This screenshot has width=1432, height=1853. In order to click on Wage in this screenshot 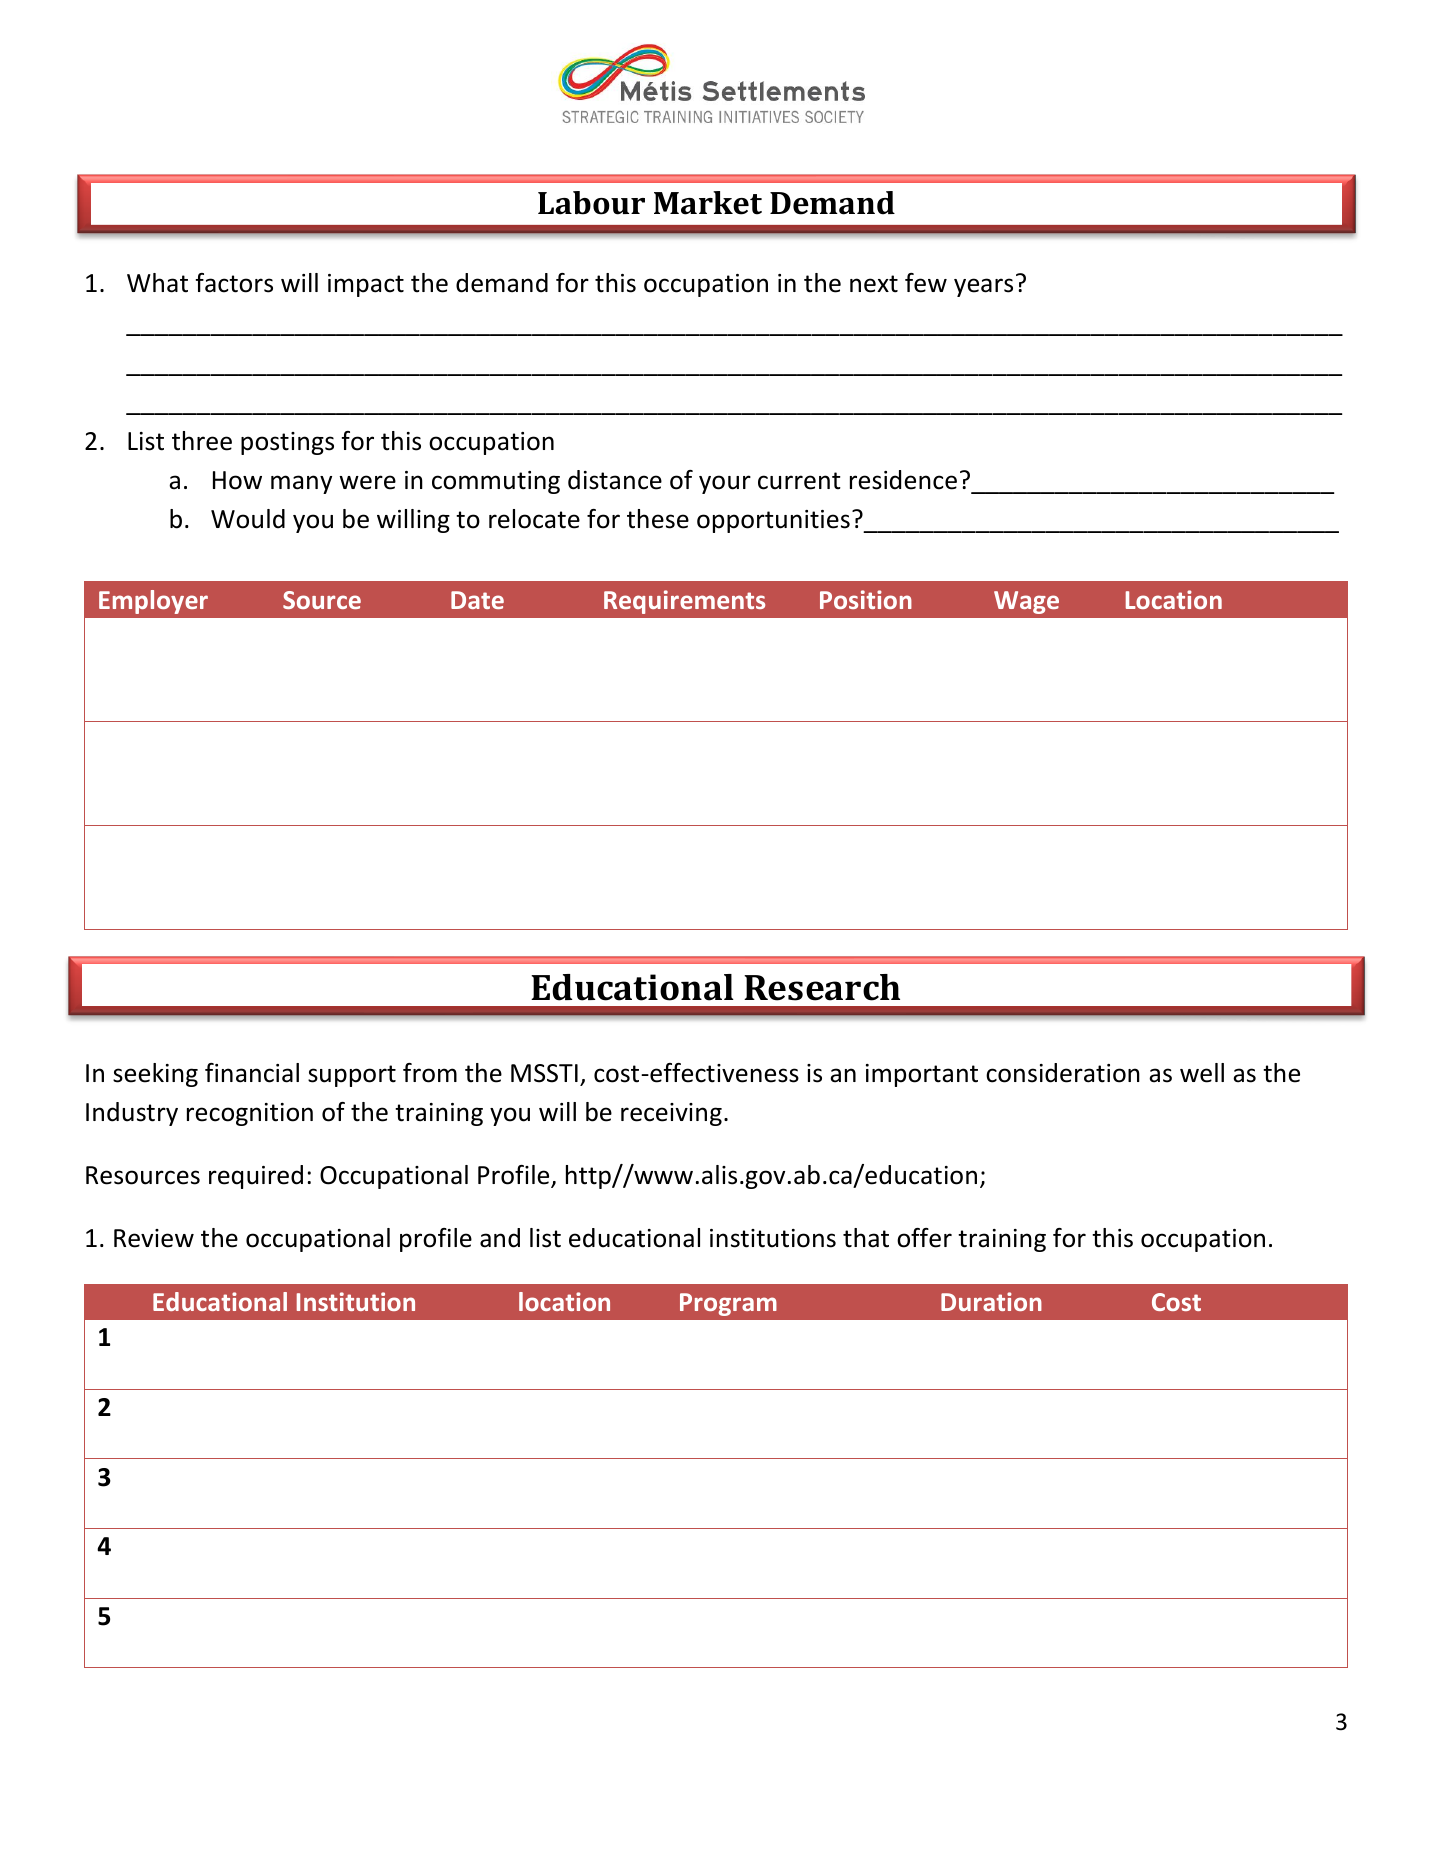, I will do `click(1026, 602)`.
